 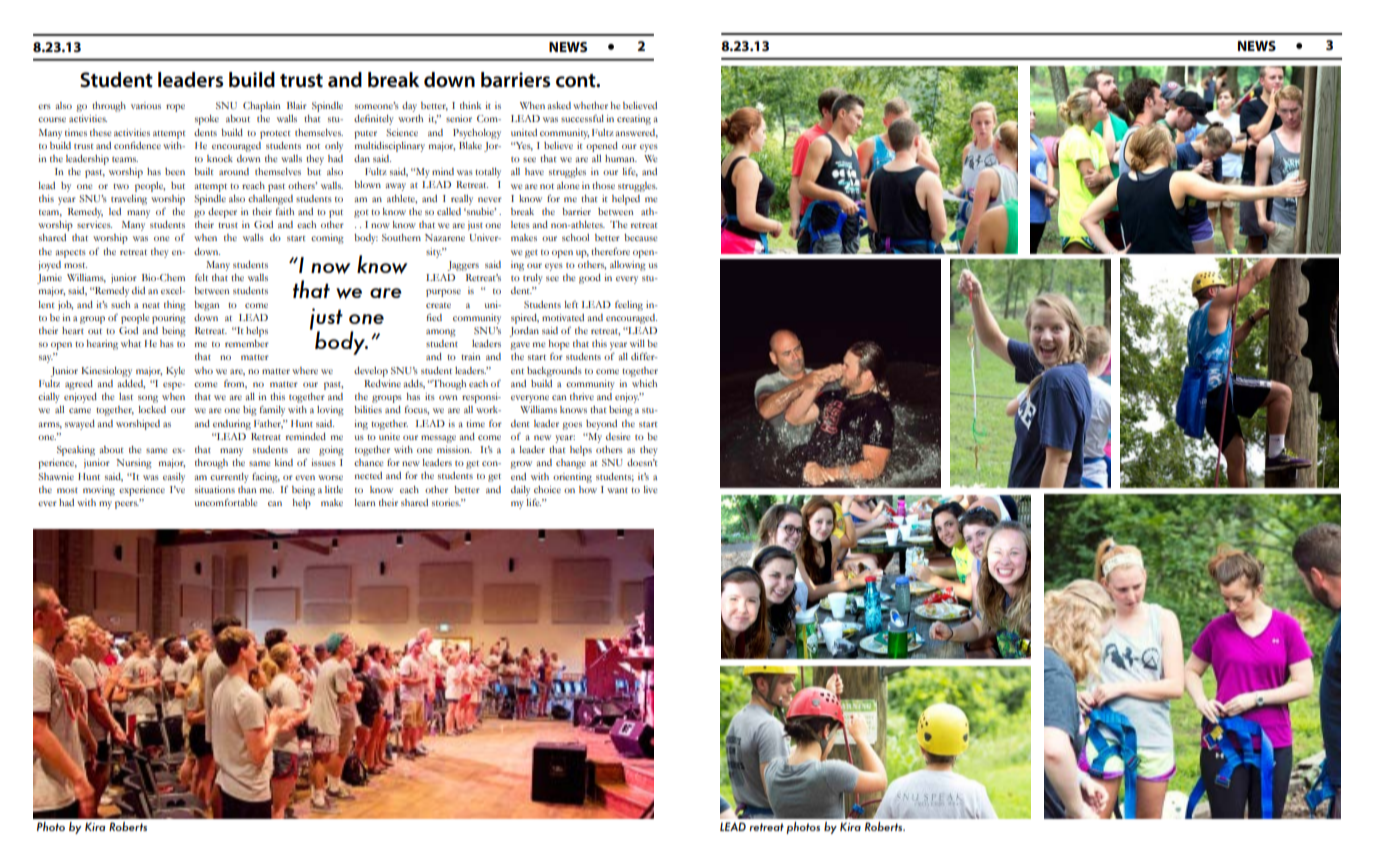 I want to click on develop, so click(x=371, y=372).
